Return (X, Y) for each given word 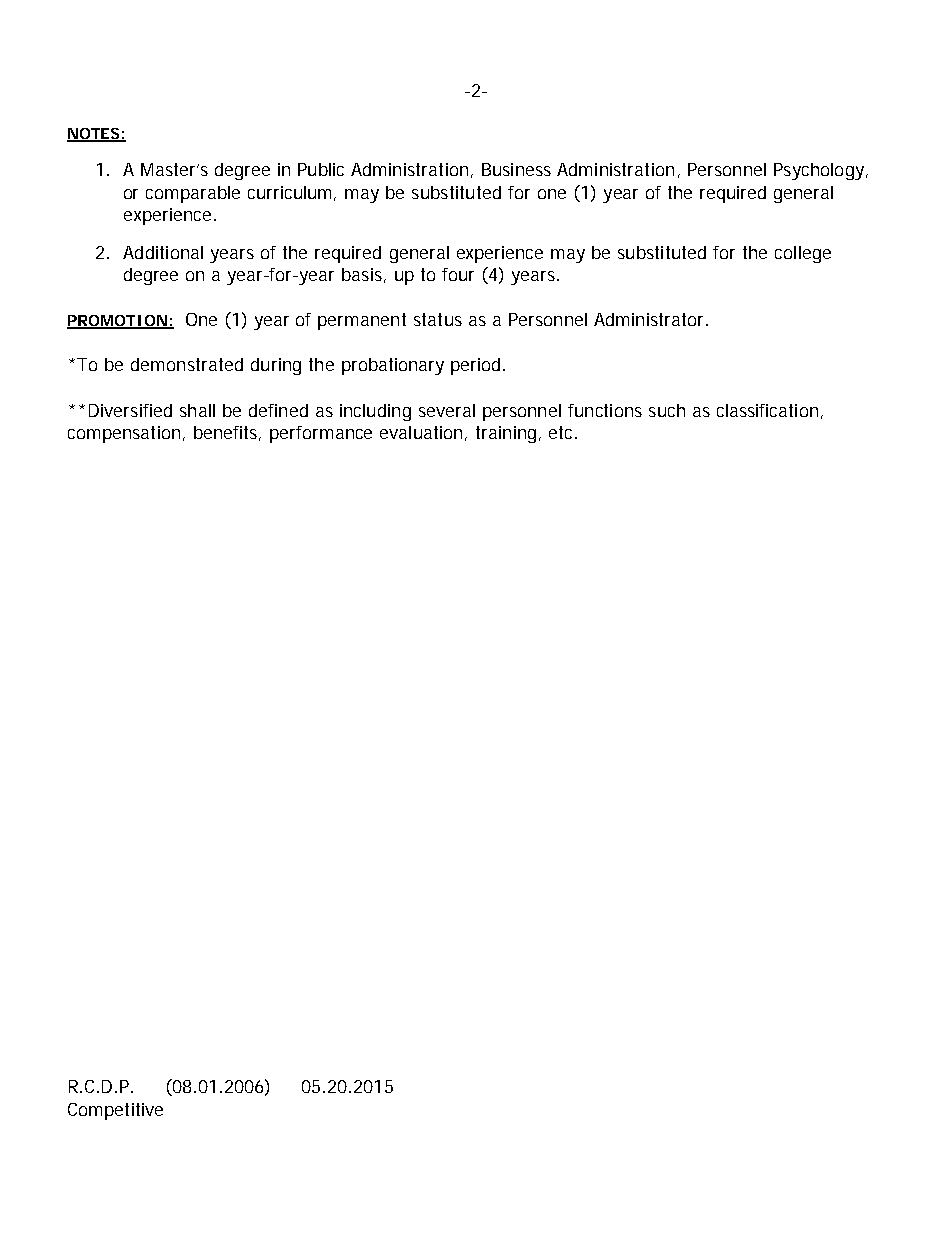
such (667, 410)
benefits (227, 433)
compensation (124, 434)
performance (321, 434)
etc (563, 432)
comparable (193, 194)
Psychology (820, 171)
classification (767, 410)
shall (197, 410)
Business (516, 169)
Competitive (115, 1111)
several (447, 410)
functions (605, 410)
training (508, 434)
